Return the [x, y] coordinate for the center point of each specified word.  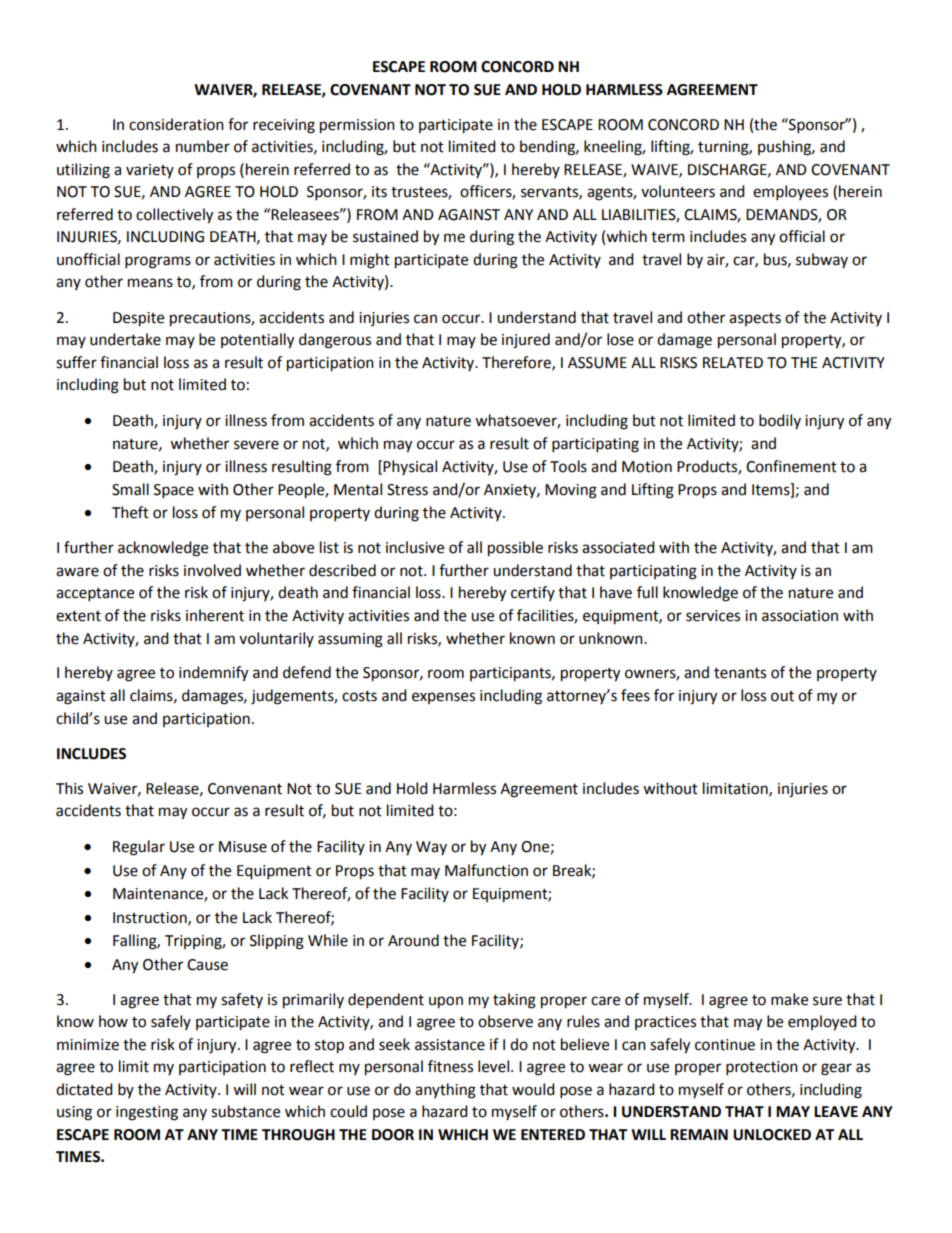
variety [150, 171]
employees [790, 193]
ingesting [147, 1113]
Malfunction [486, 870]
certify [533, 593]
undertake [125, 339]
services [713, 616]
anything [445, 1091]
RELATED [733, 362]
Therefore [517, 363]
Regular [139, 848]
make [789, 999]
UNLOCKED [772, 1135]
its [379, 192]
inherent [215, 615]
